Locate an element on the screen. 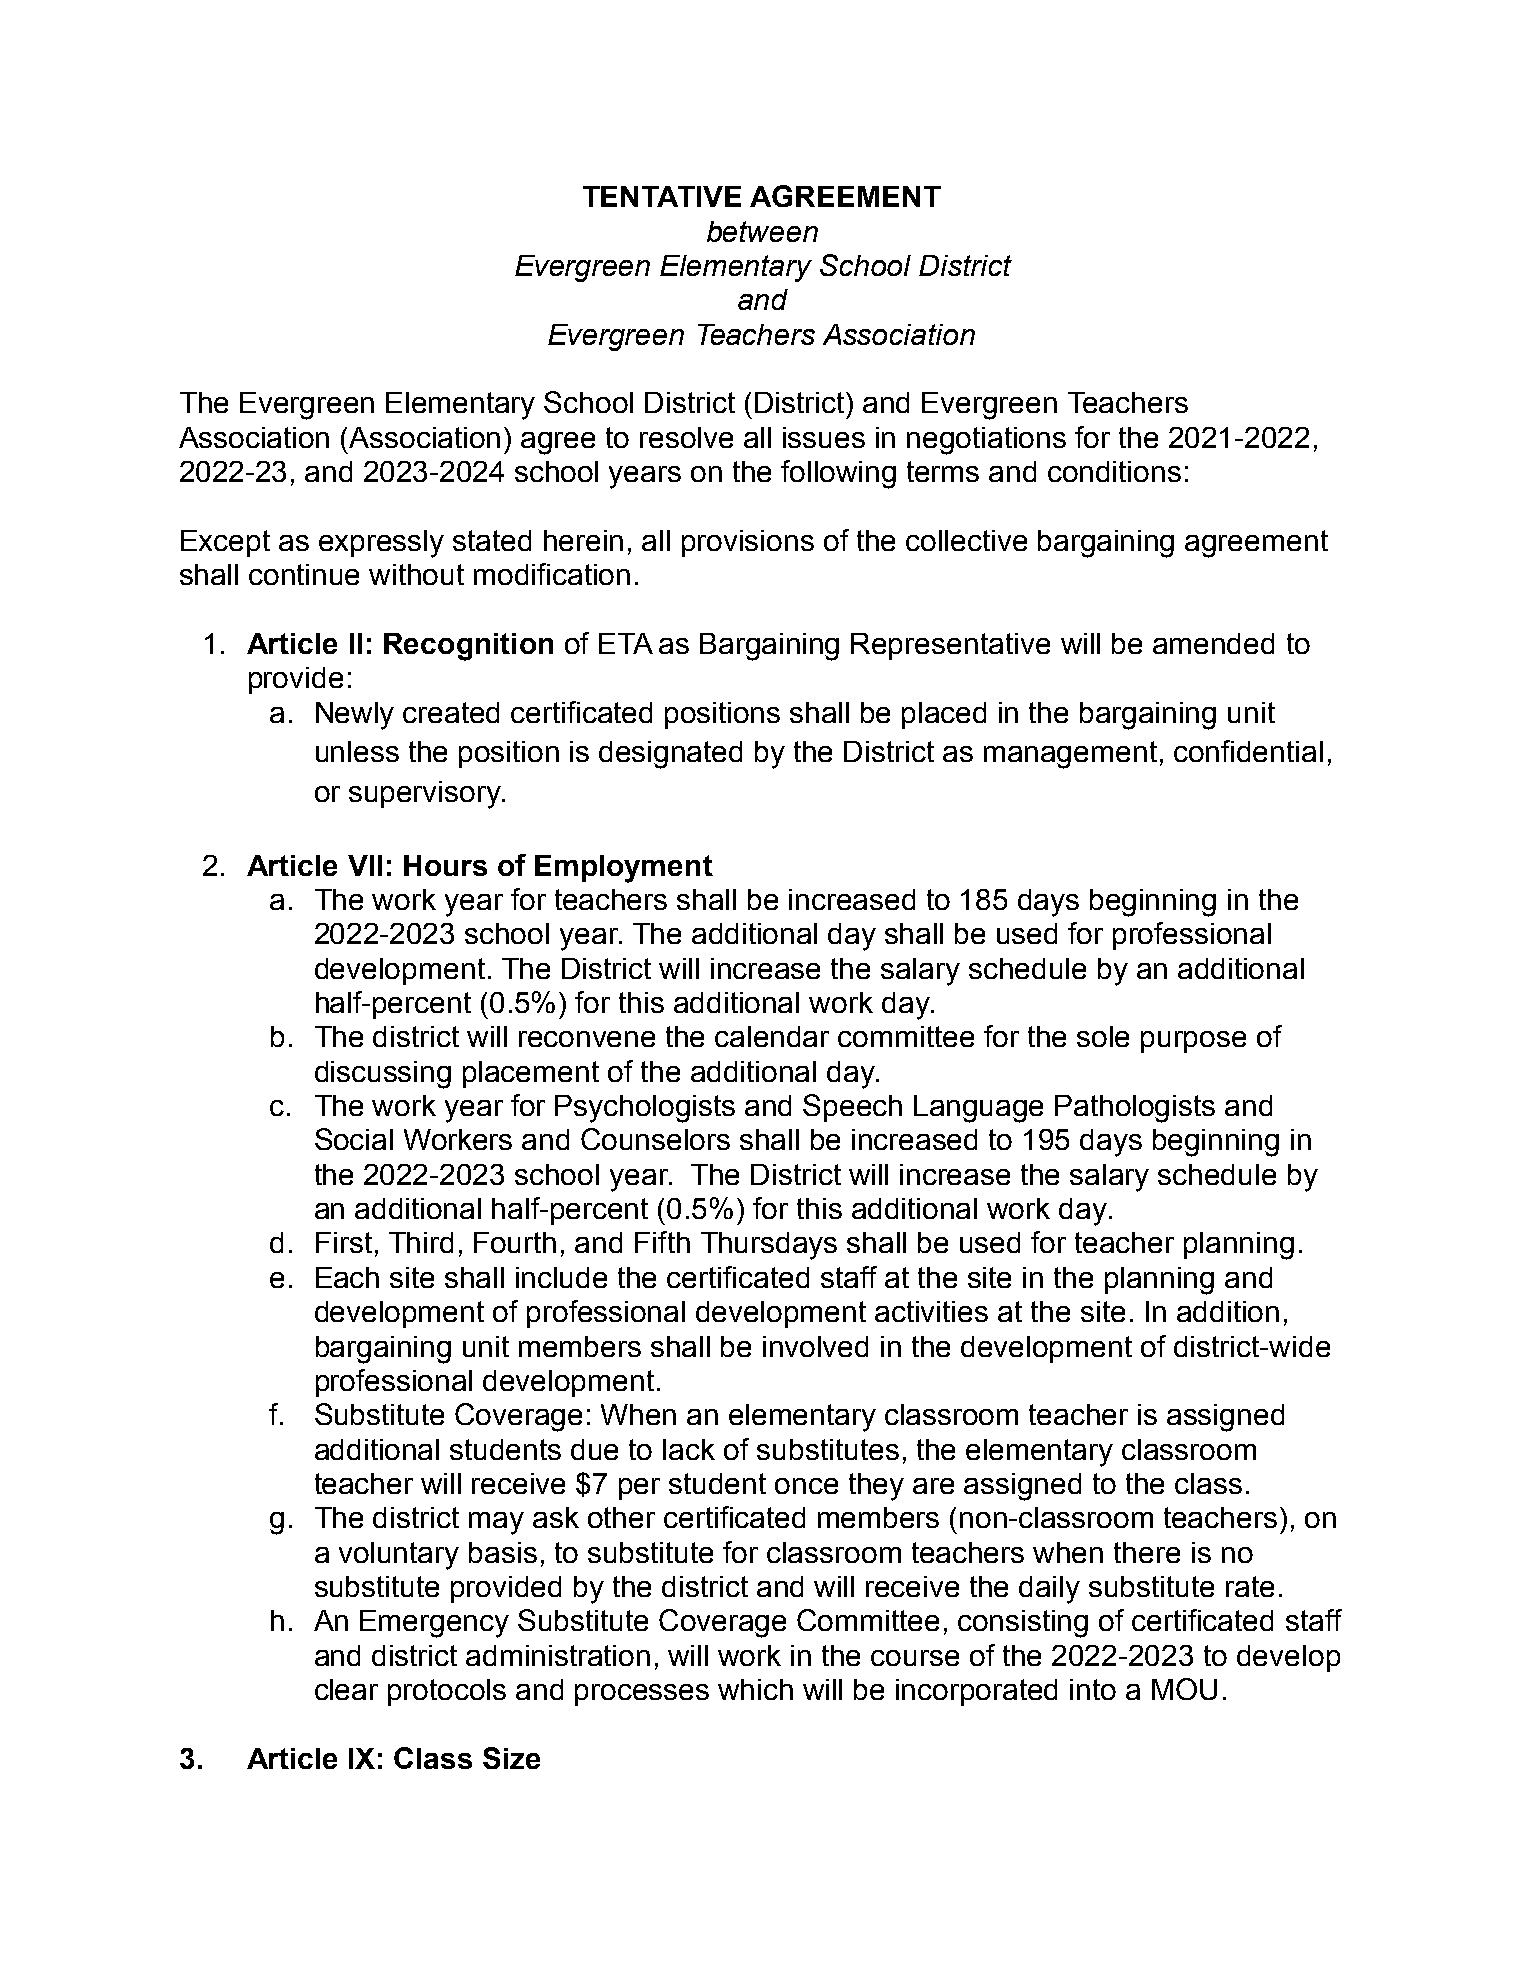 The image size is (1524, 1972). clear is located at coordinates (346, 1689).
